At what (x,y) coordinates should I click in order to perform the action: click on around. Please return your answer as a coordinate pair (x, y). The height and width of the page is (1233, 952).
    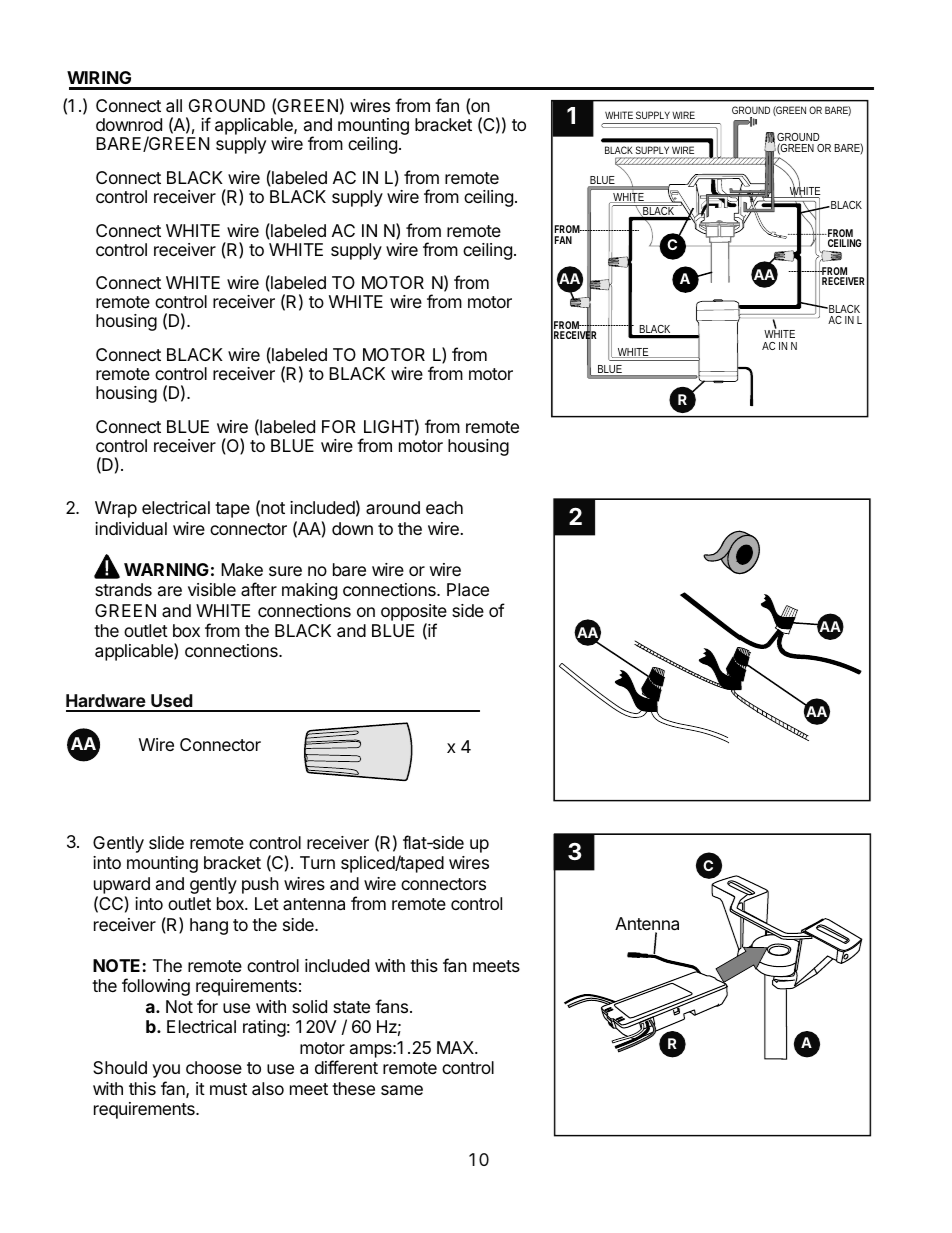
    Looking at the image, I should click on (393, 507).
